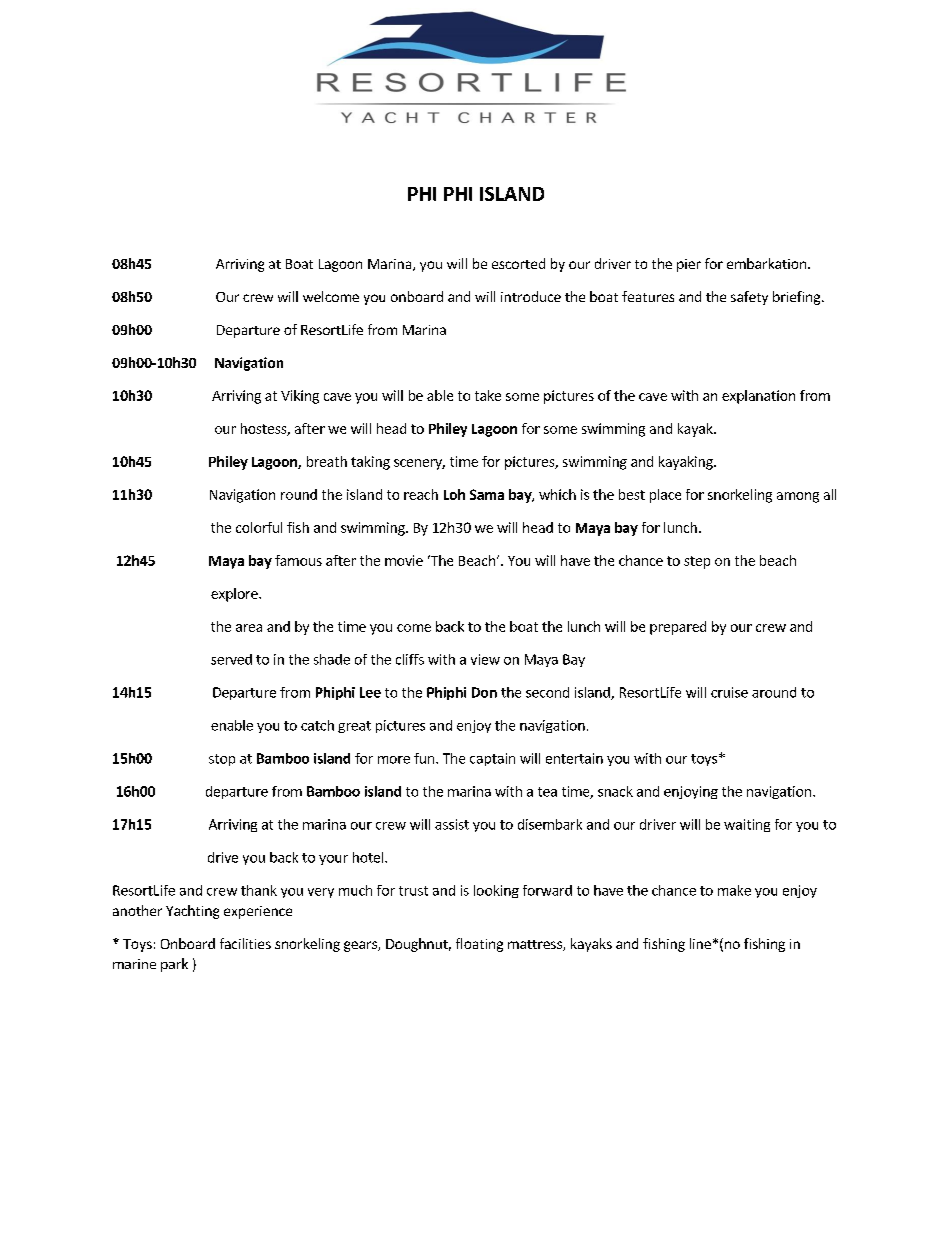 The width and height of the page is (952, 1233). Describe the element at coordinates (245, 943) in the page. I see `facilities` at that location.
